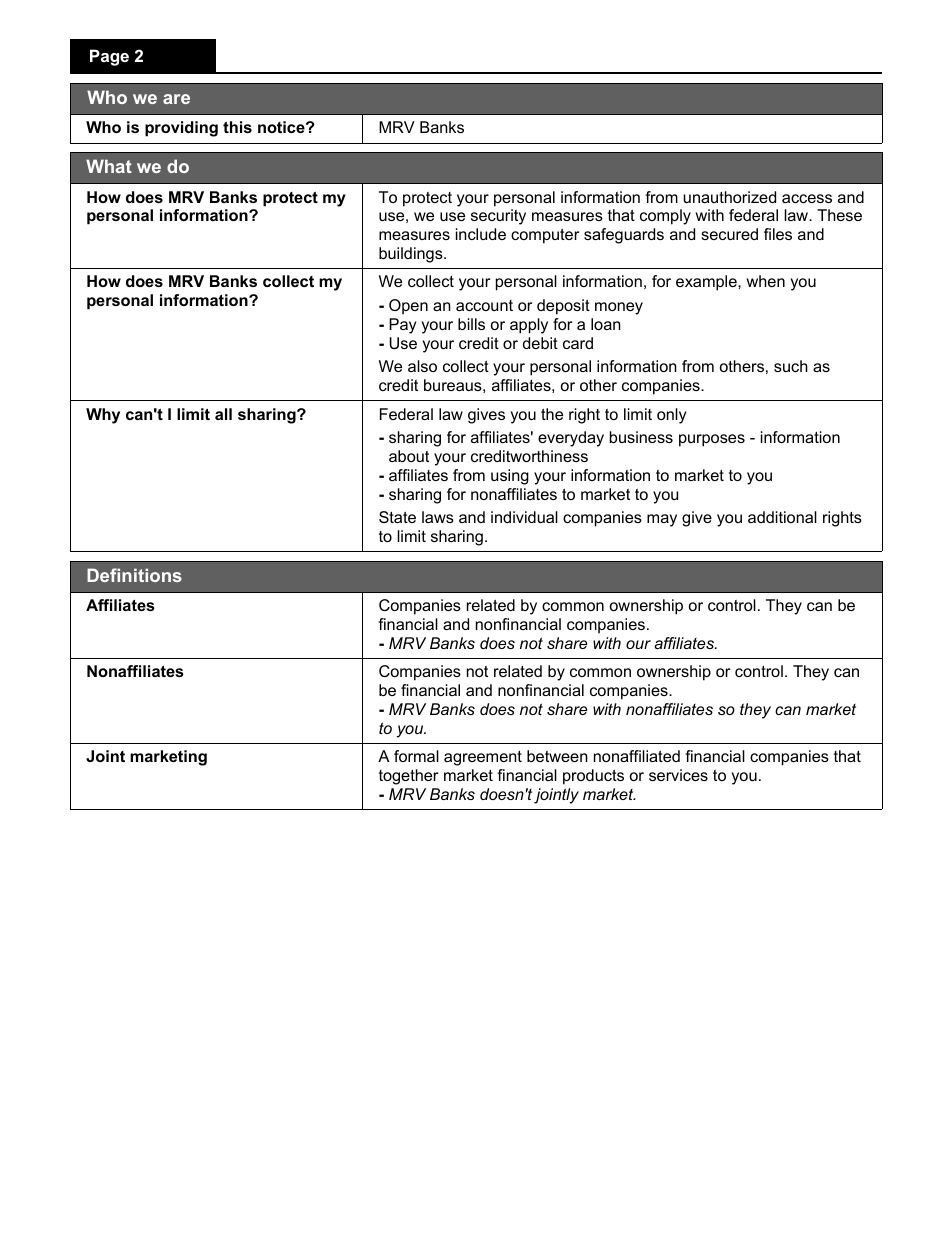  Describe the element at coordinates (408, 777) in the screenshot. I see `together` at that location.
